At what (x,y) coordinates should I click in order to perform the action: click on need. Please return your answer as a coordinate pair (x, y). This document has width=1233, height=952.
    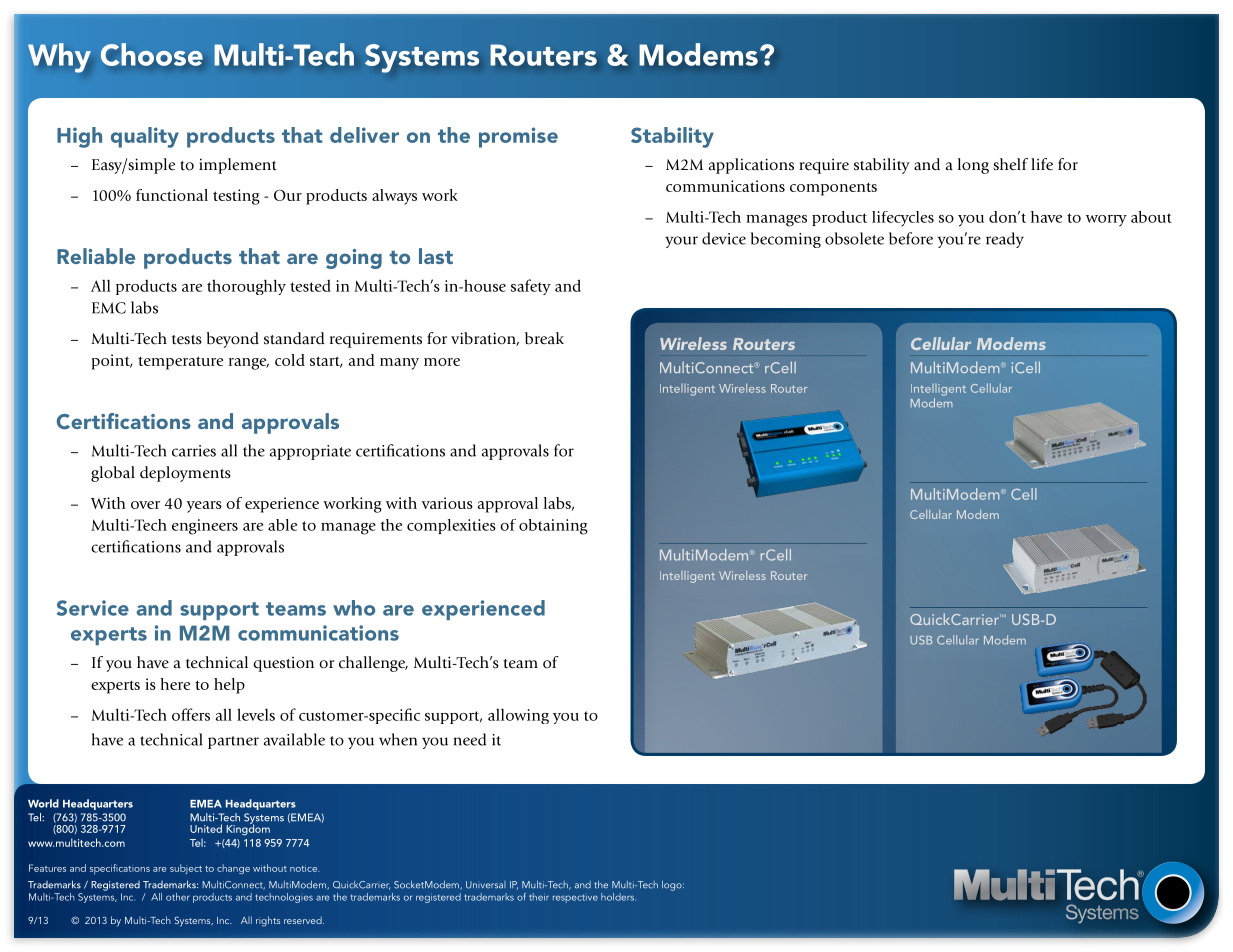
    Looking at the image, I should click on (470, 739).
